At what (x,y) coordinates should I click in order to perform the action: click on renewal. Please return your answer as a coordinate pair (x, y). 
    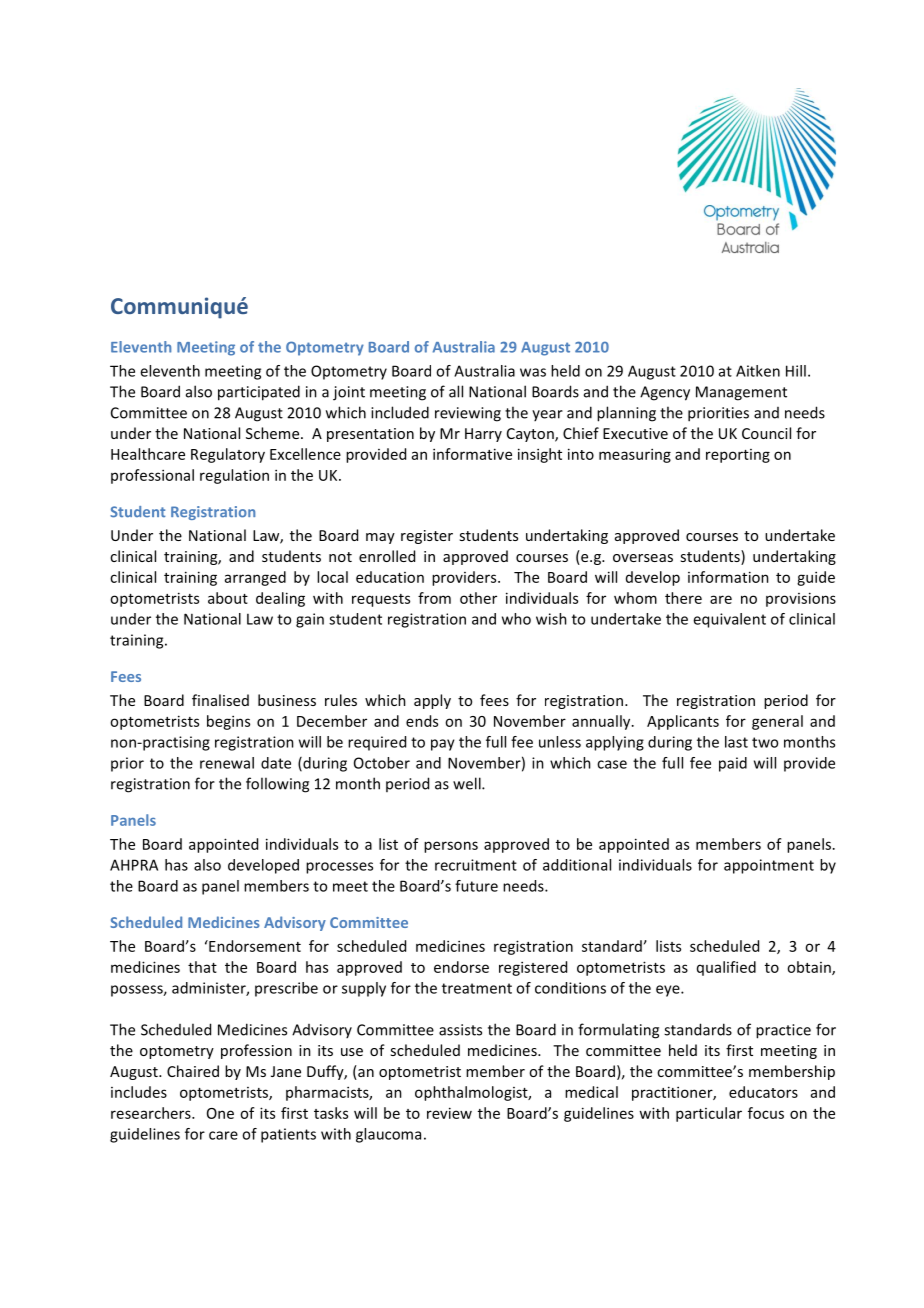
    Looking at the image, I should click on (227, 763).
